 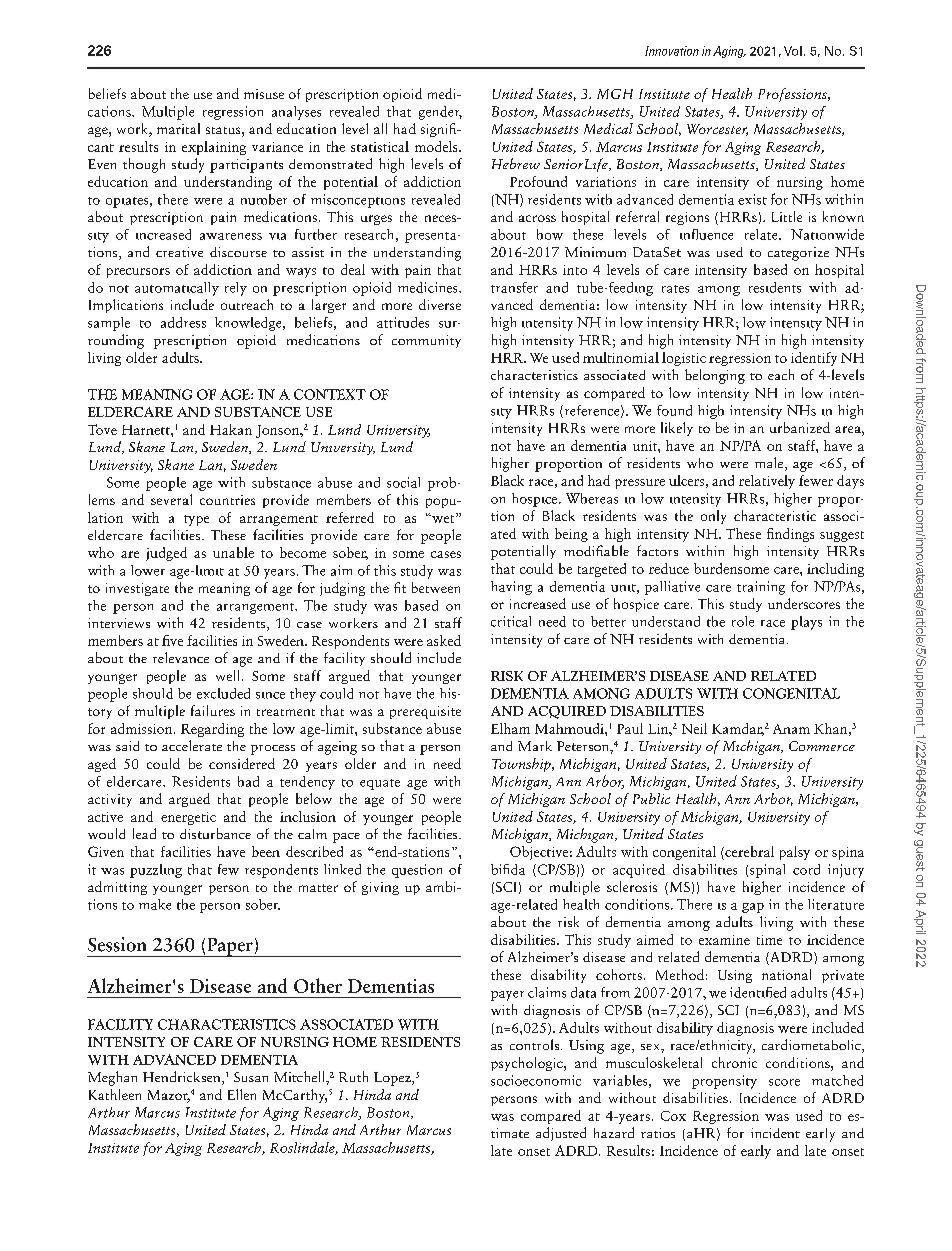 I want to click on relatively, so click(x=767, y=482).
